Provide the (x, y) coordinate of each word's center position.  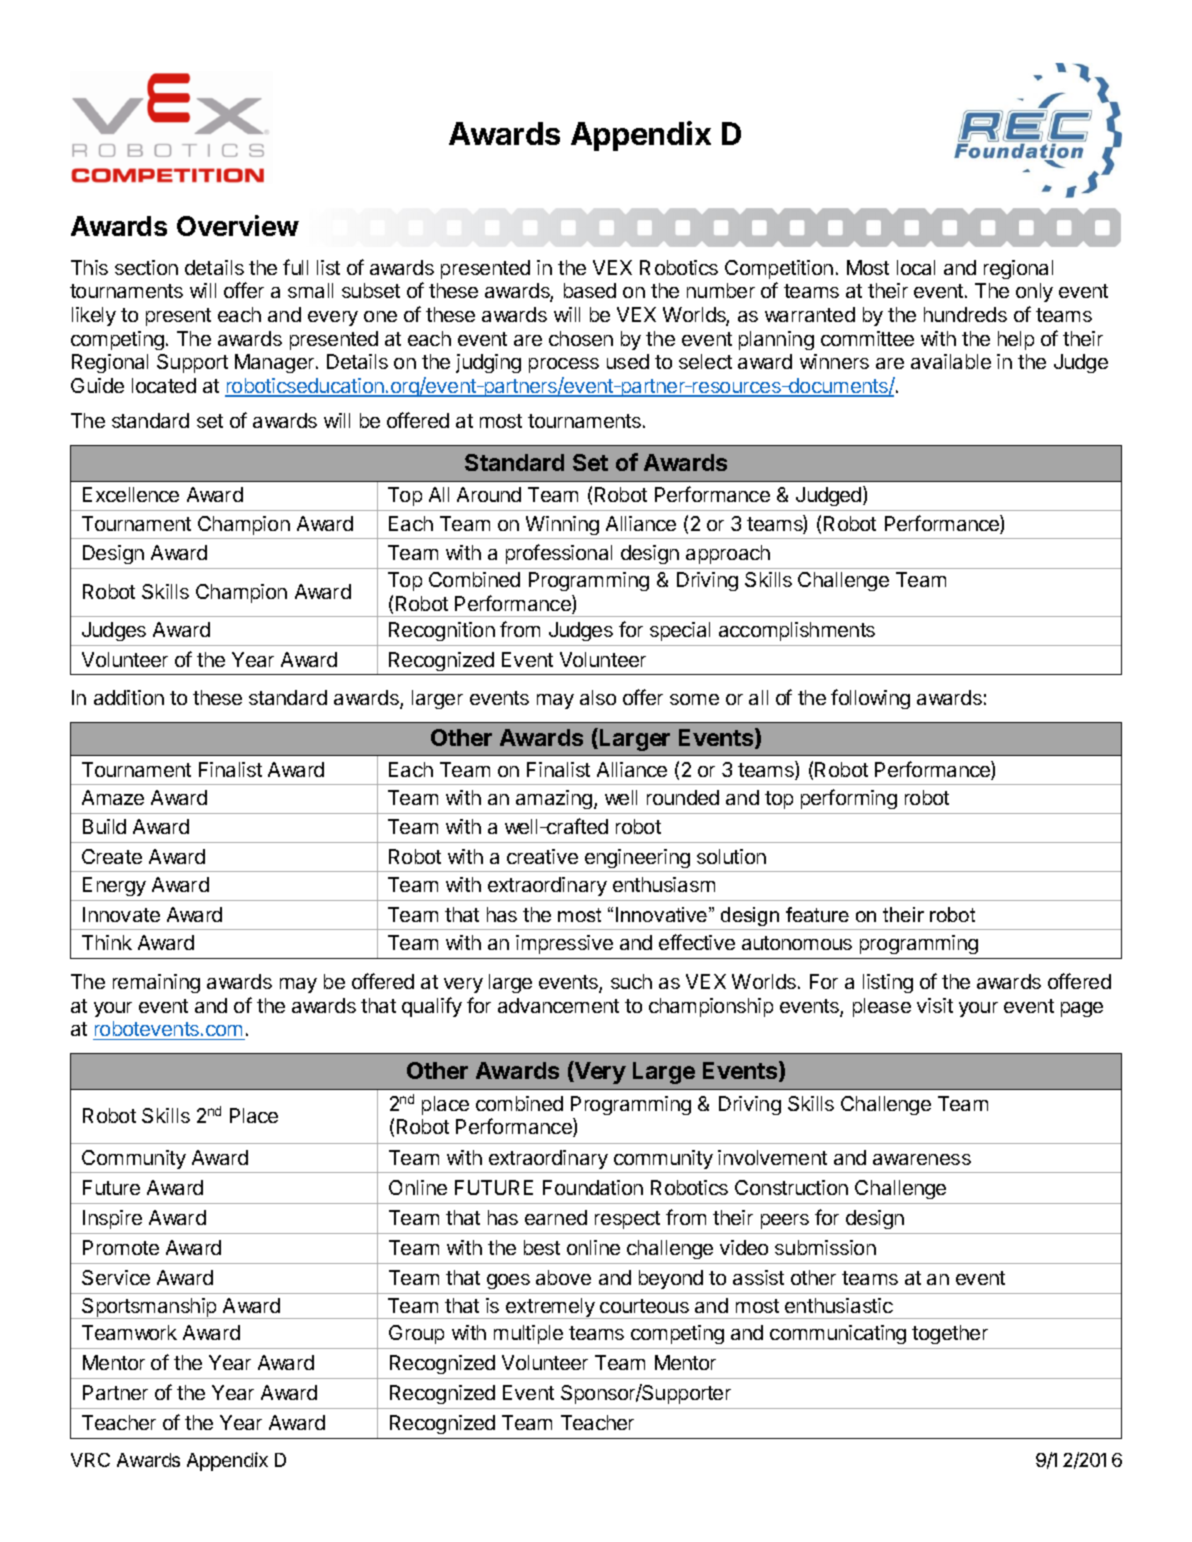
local (916, 267)
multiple (528, 1334)
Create (112, 856)
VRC (90, 1460)
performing (849, 799)
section (146, 267)
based (590, 290)
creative (542, 856)
